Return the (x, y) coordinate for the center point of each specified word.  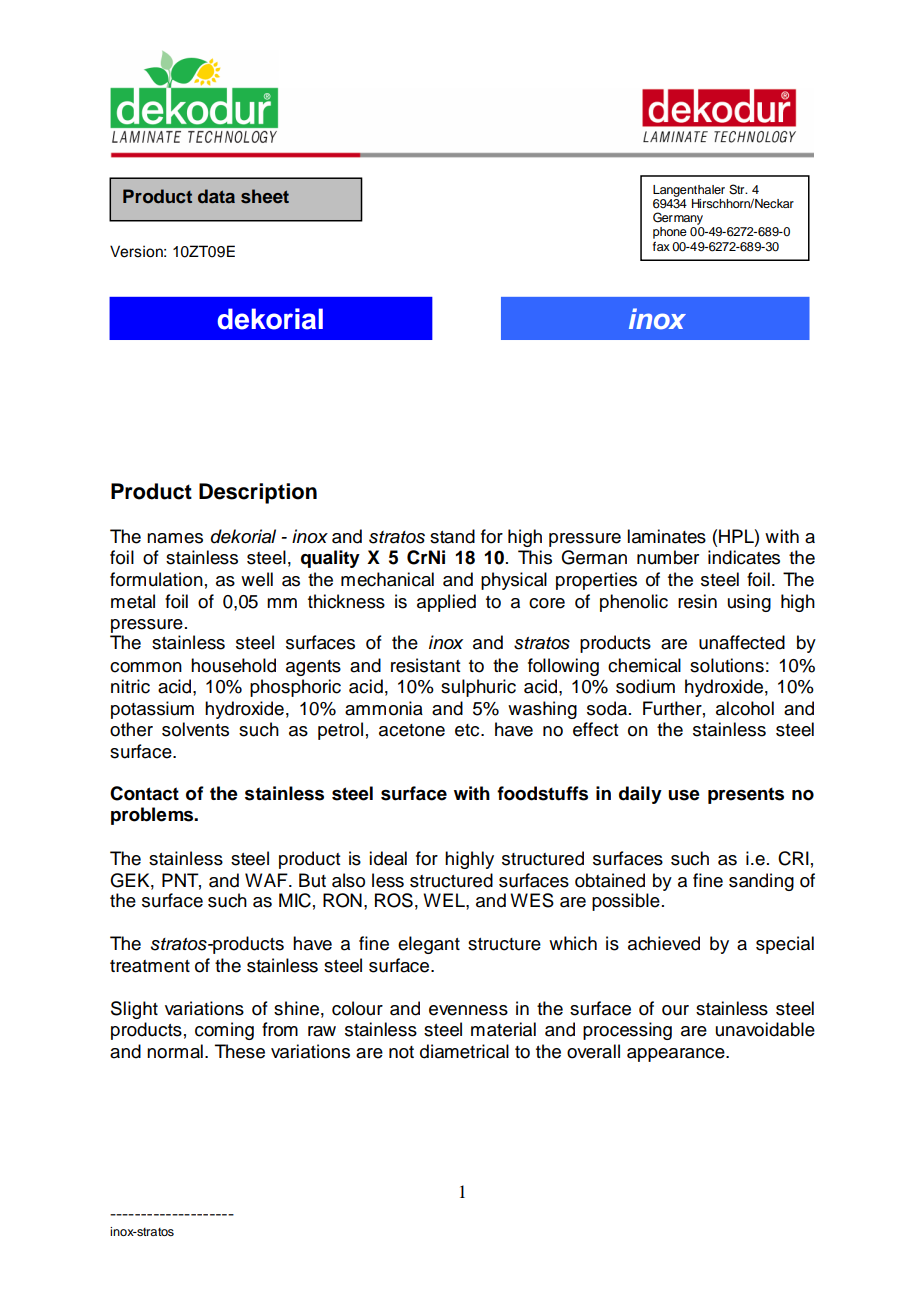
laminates (666, 536)
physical (514, 581)
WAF (267, 880)
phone (670, 233)
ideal (388, 858)
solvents (195, 729)
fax (661, 246)
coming (224, 1031)
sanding (761, 882)
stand (452, 536)
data (216, 196)
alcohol (745, 708)
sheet (265, 196)
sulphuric (478, 688)
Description (258, 493)
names (175, 538)
